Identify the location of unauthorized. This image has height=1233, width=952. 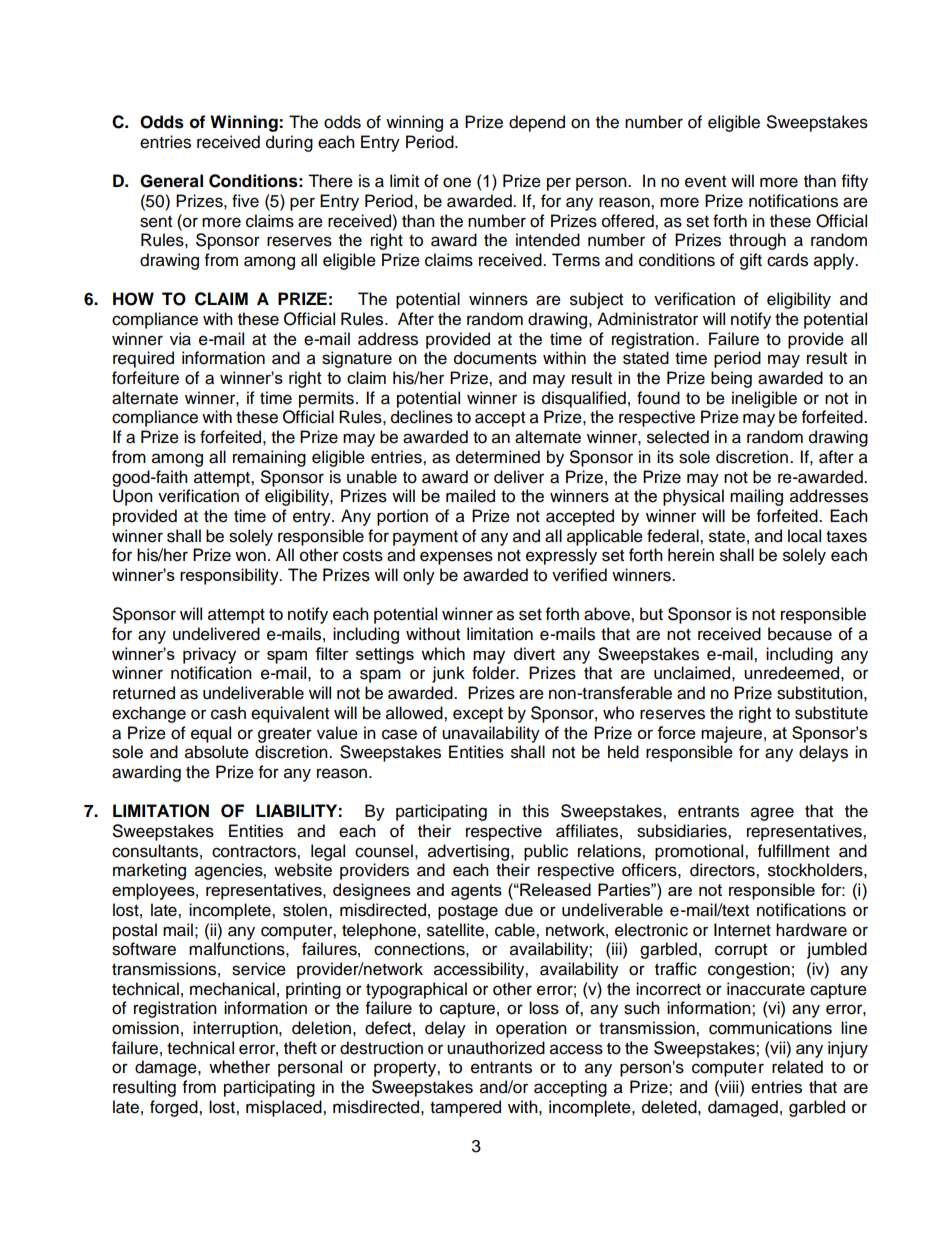
(496, 1048).
